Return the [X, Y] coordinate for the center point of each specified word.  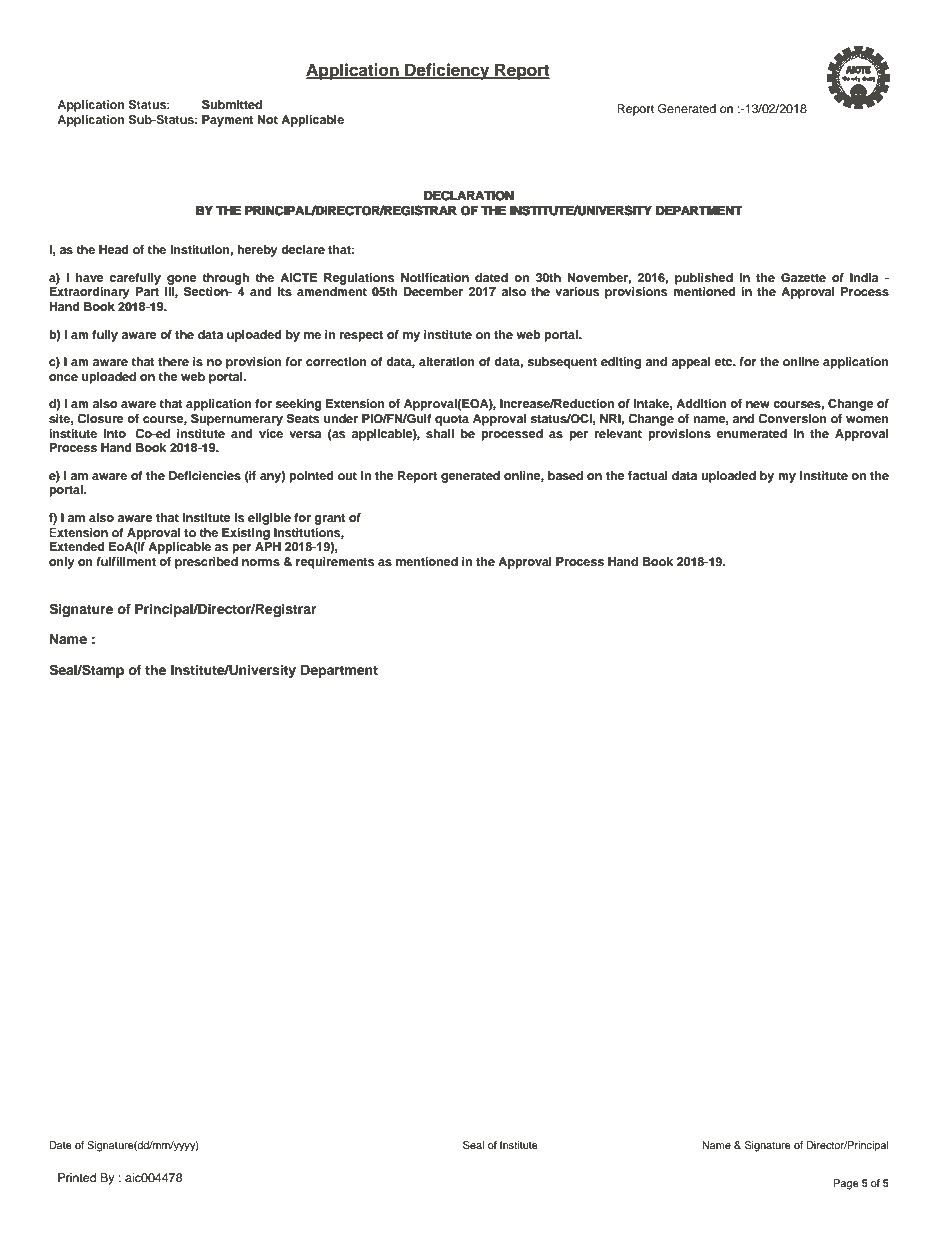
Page [846, 1184]
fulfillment [126, 561]
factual [648, 475]
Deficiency [447, 71]
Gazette [803, 278]
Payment [228, 121]
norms [261, 562]
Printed [77, 1177]
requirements [335, 563]
